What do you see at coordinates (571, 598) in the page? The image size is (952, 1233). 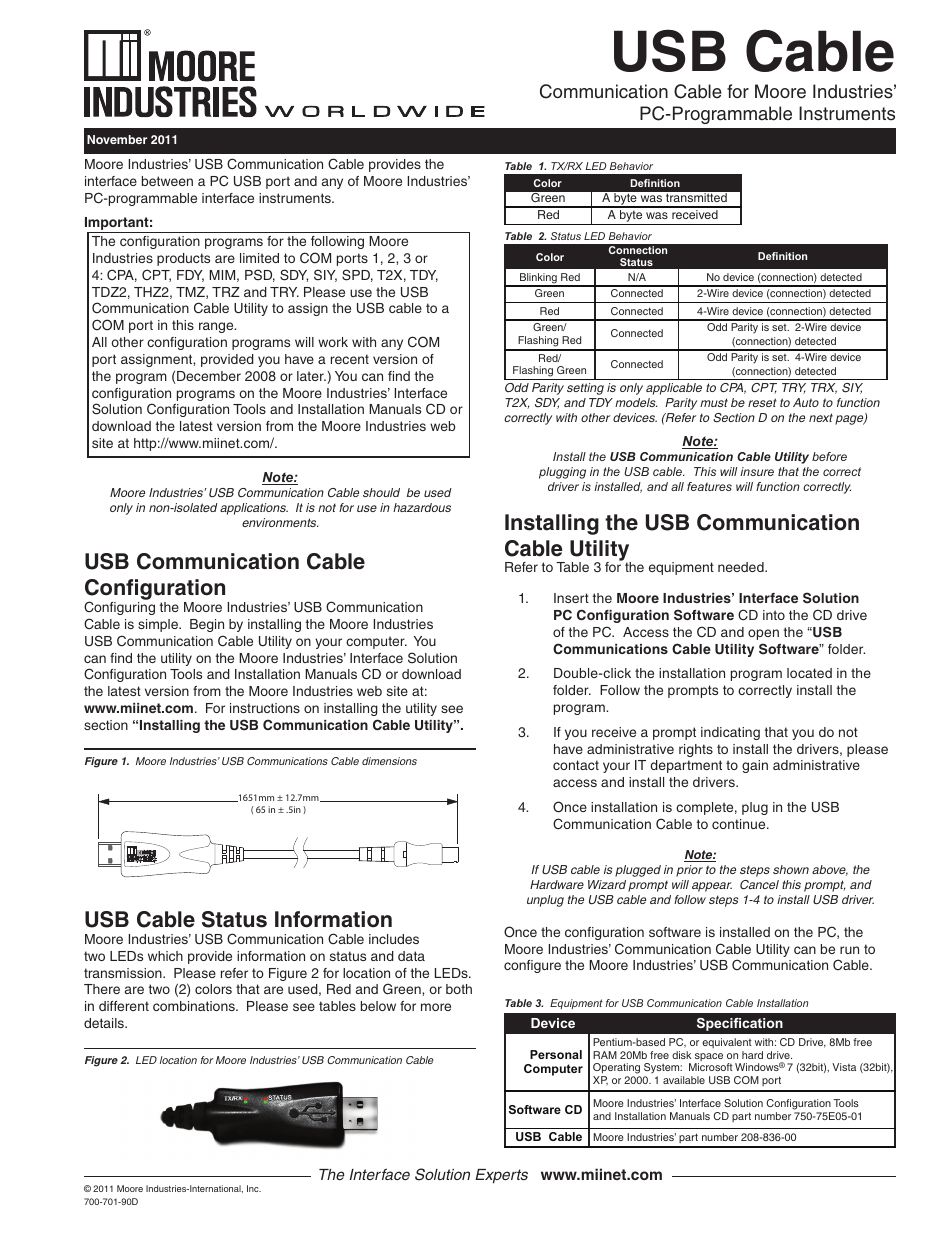 I see `Insert` at bounding box center [571, 598].
